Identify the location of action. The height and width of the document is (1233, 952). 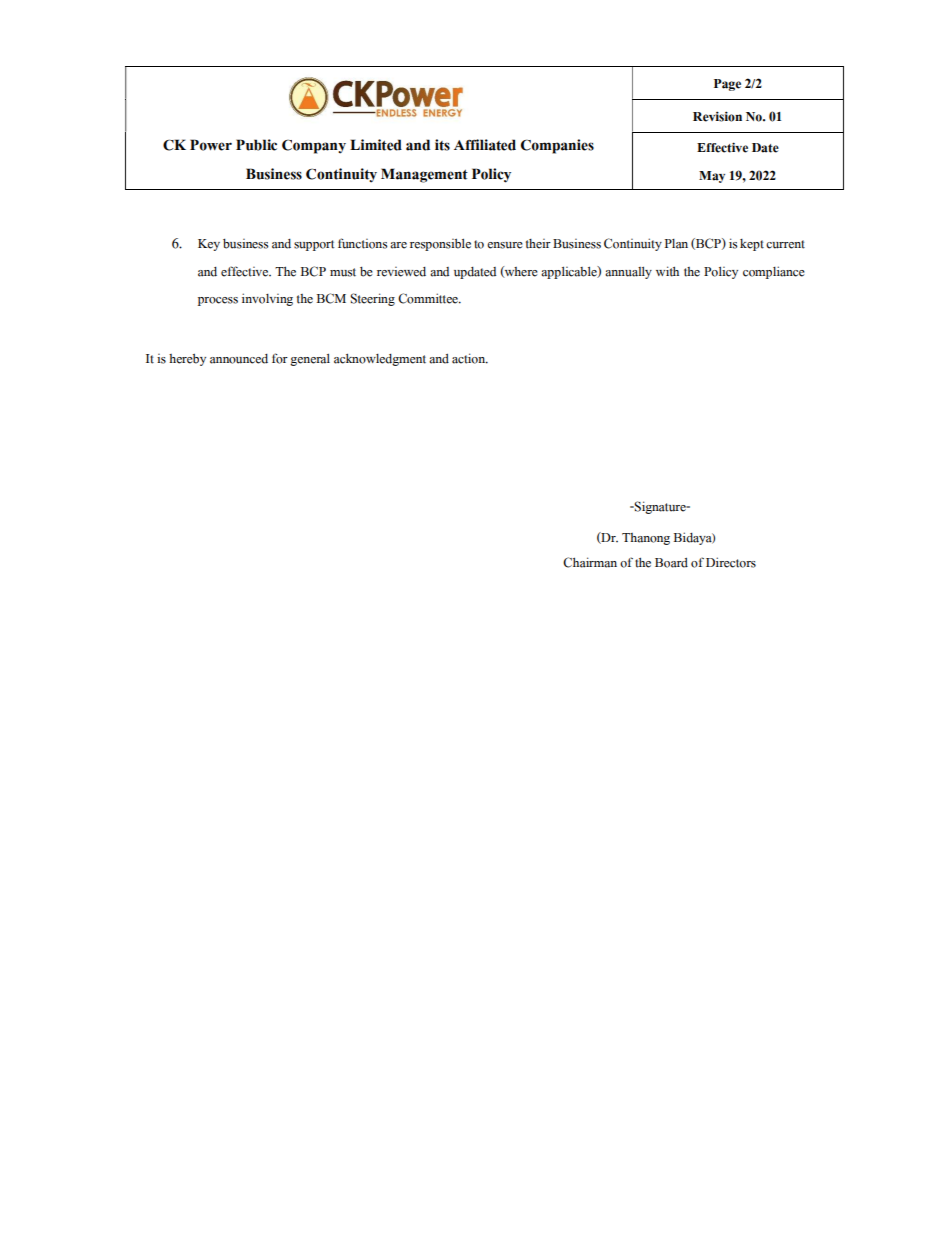
(470, 358).
